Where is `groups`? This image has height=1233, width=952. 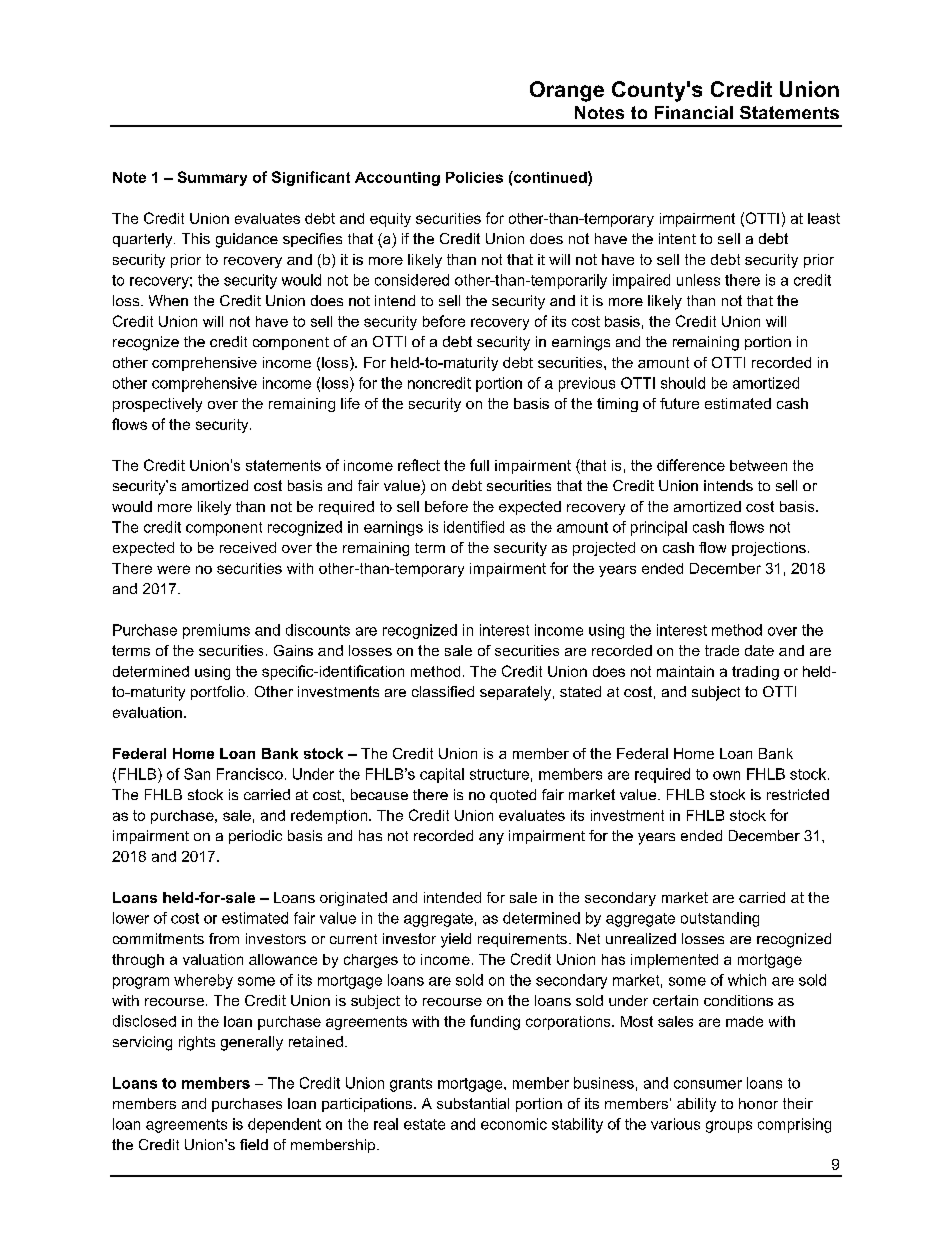 groups is located at coordinates (729, 1127).
